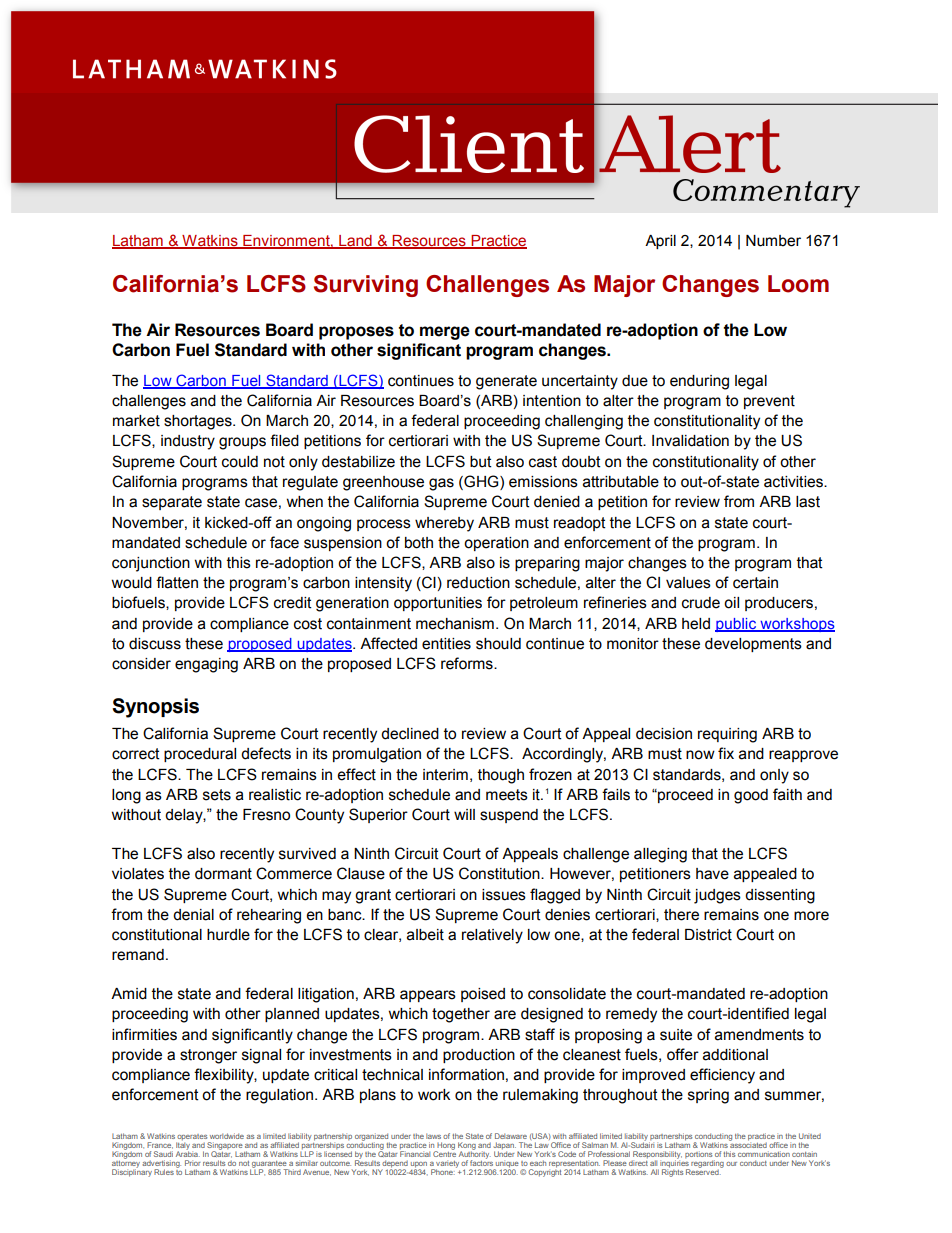 This screenshot has height=1233, width=952. Describe the element at coordinates (355, 241) in the screenshot. I see `Land` at that location.
